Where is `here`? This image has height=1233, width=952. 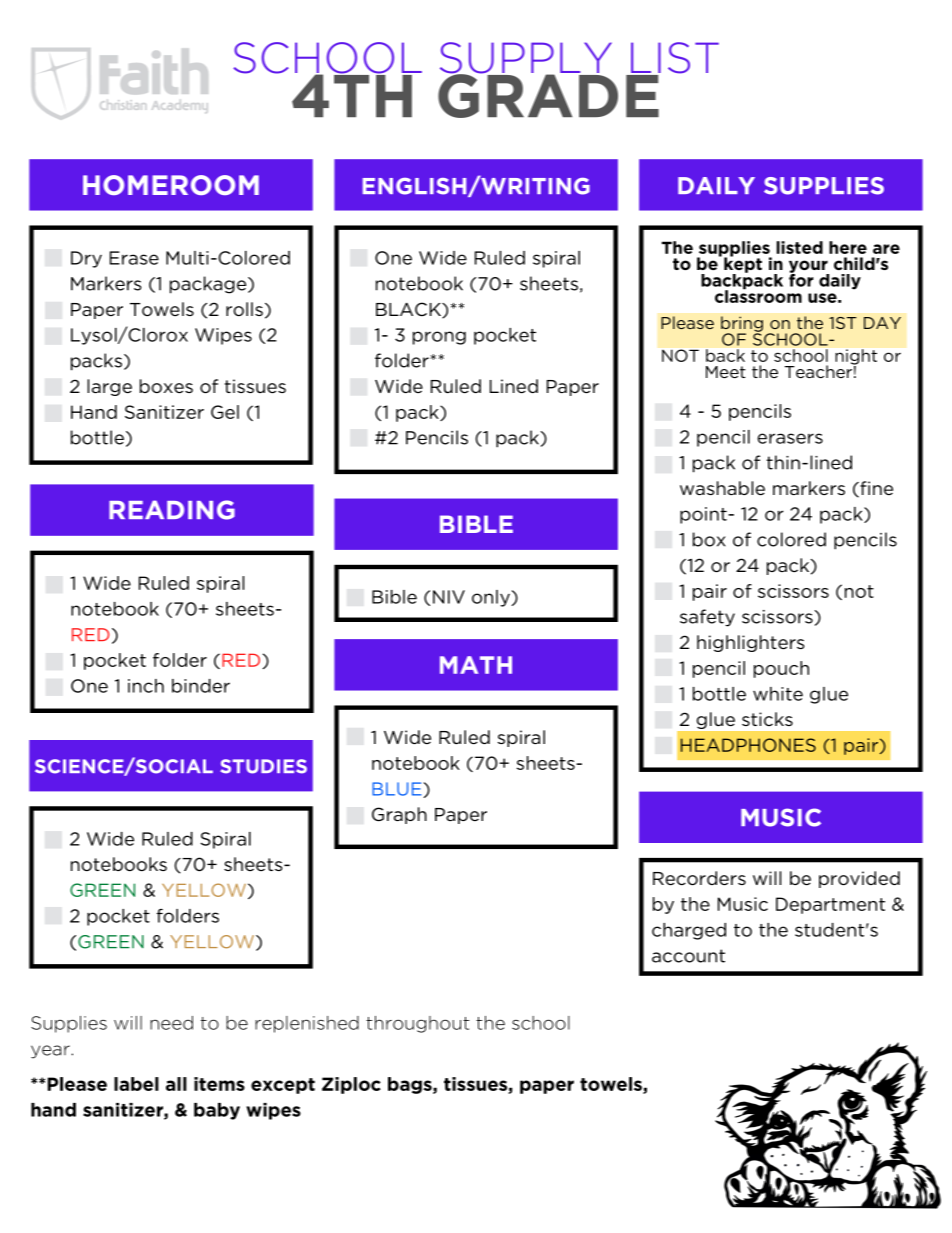
here is located at coordinates (848, 247).
